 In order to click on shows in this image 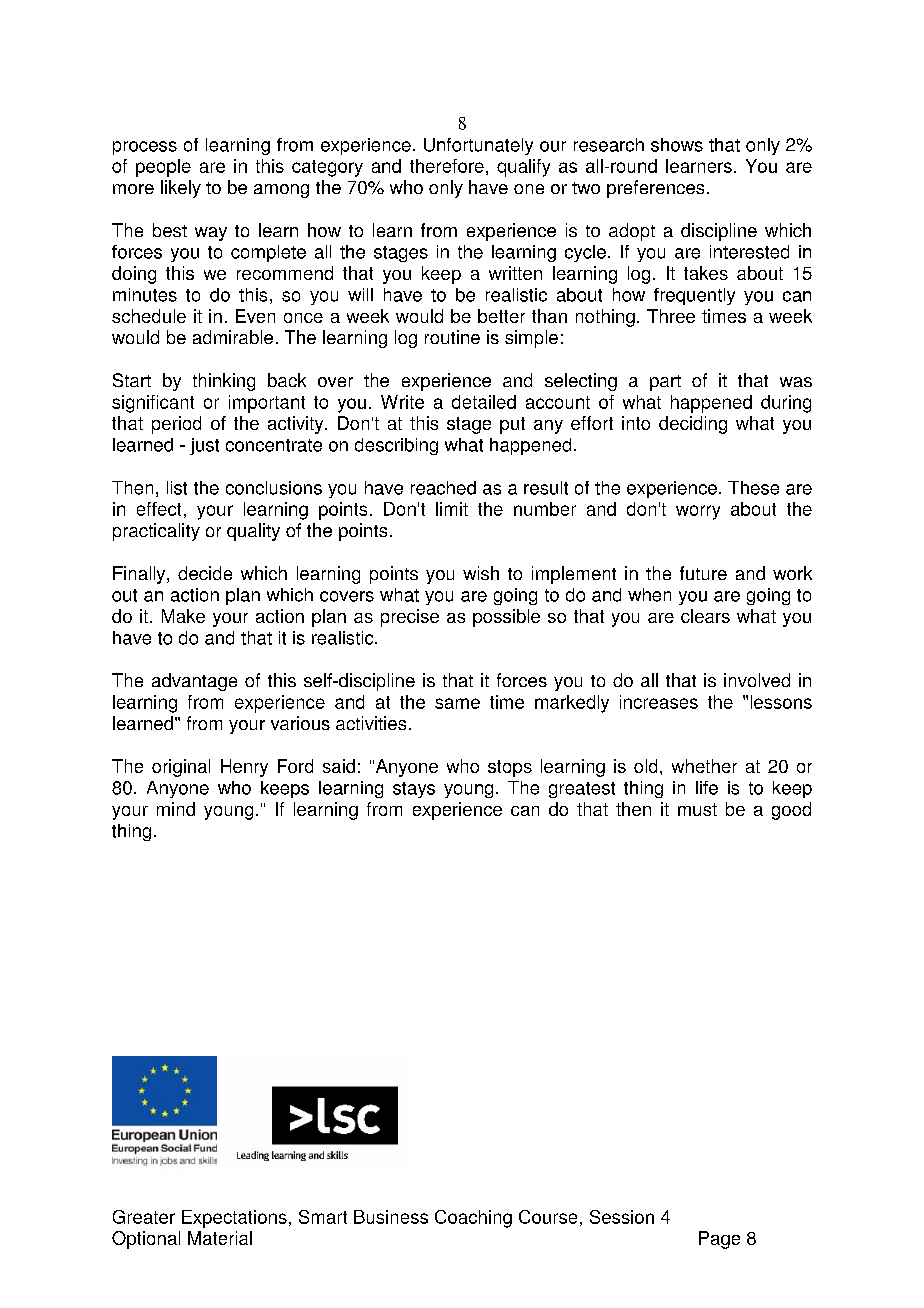, I will do `click(677, 145)`.
